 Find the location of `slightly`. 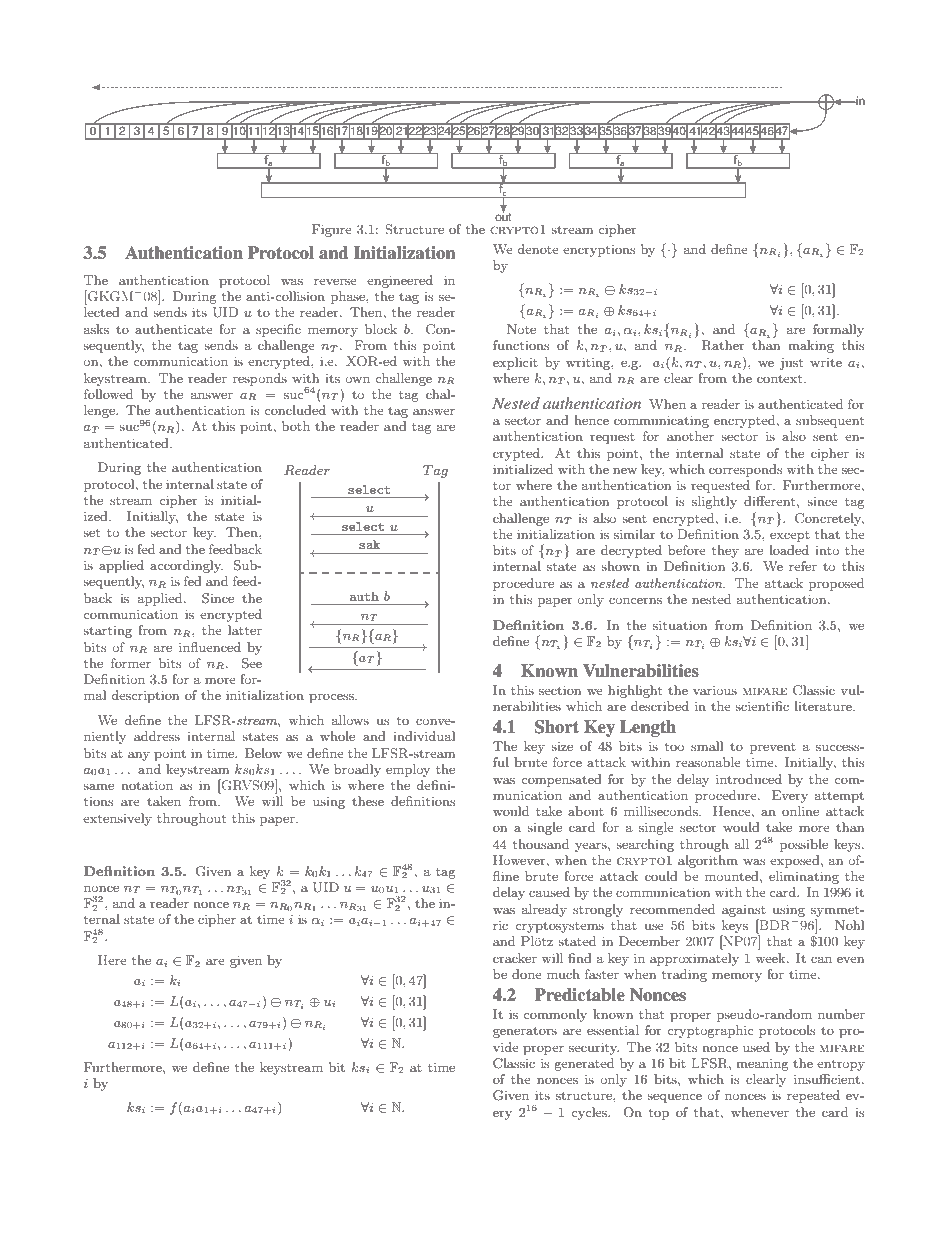

slightly is located at coordinates (714, 502).
